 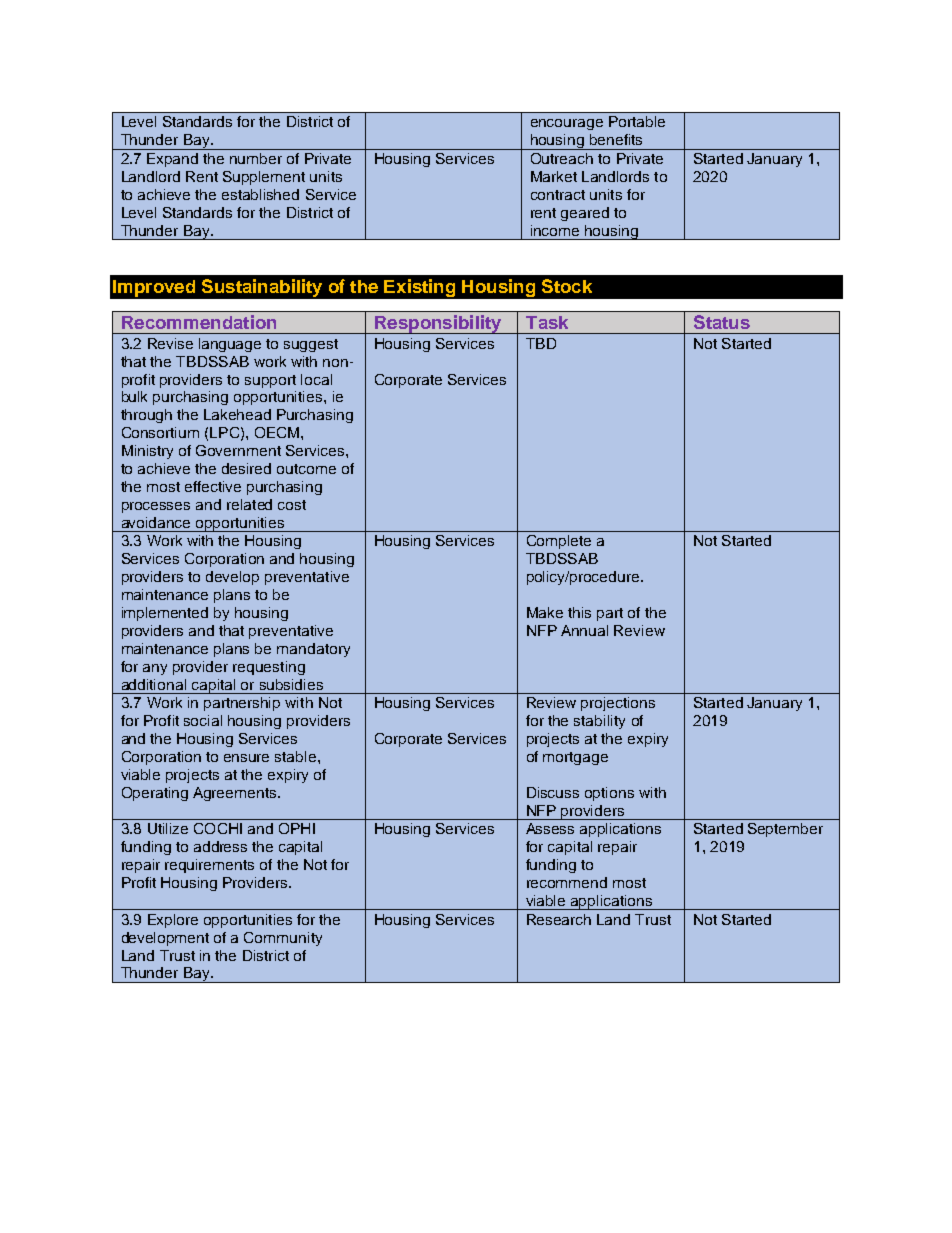 What do you see at coordinates (256, 158) in the page?
I see `number` at bounding box center [256, 158].
